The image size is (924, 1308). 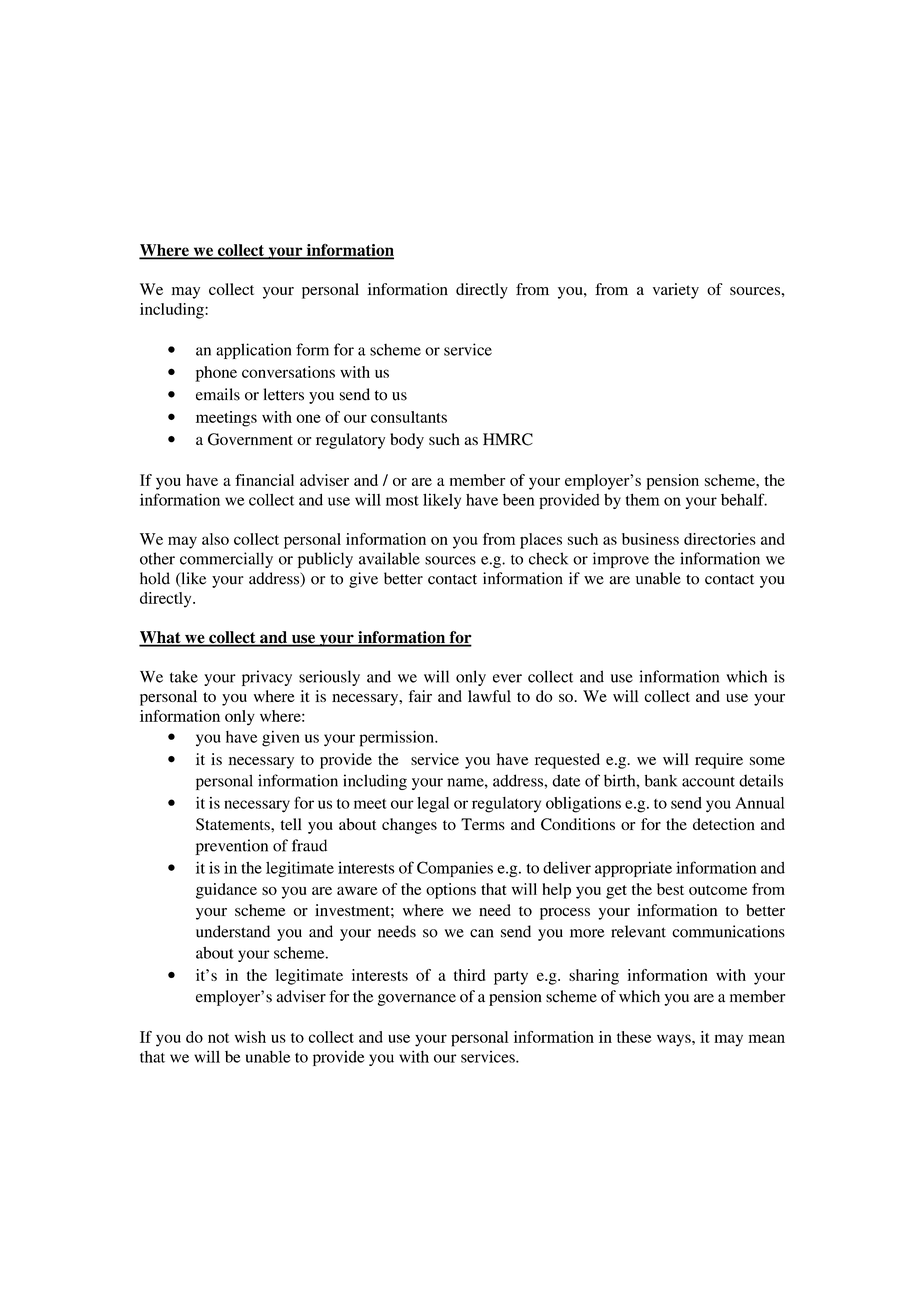 What do you see at coordinates (409, 417) in the document?
I see `consultants` at bounding box center [409, 417].
